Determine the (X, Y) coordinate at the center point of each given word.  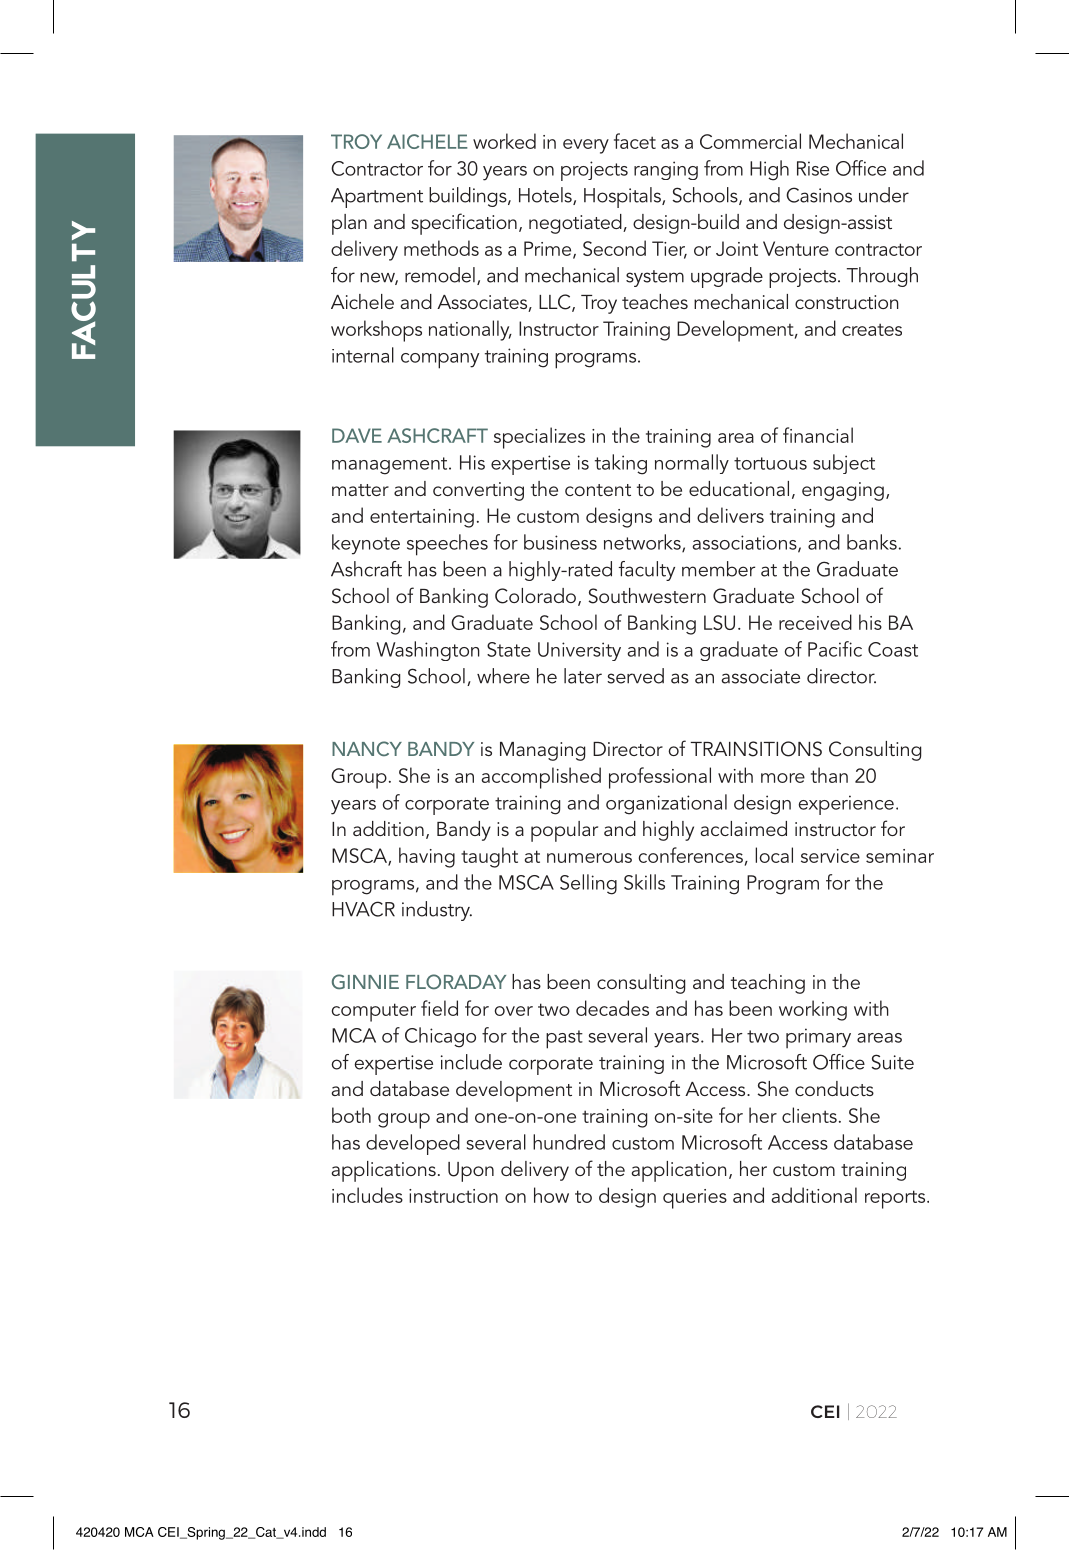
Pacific (835, 649)
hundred (569, 1142)
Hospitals (623, 197)
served (635, 676)
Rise (813, 168)
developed (413, 1144)
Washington (428, 651)
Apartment (377, 198)
